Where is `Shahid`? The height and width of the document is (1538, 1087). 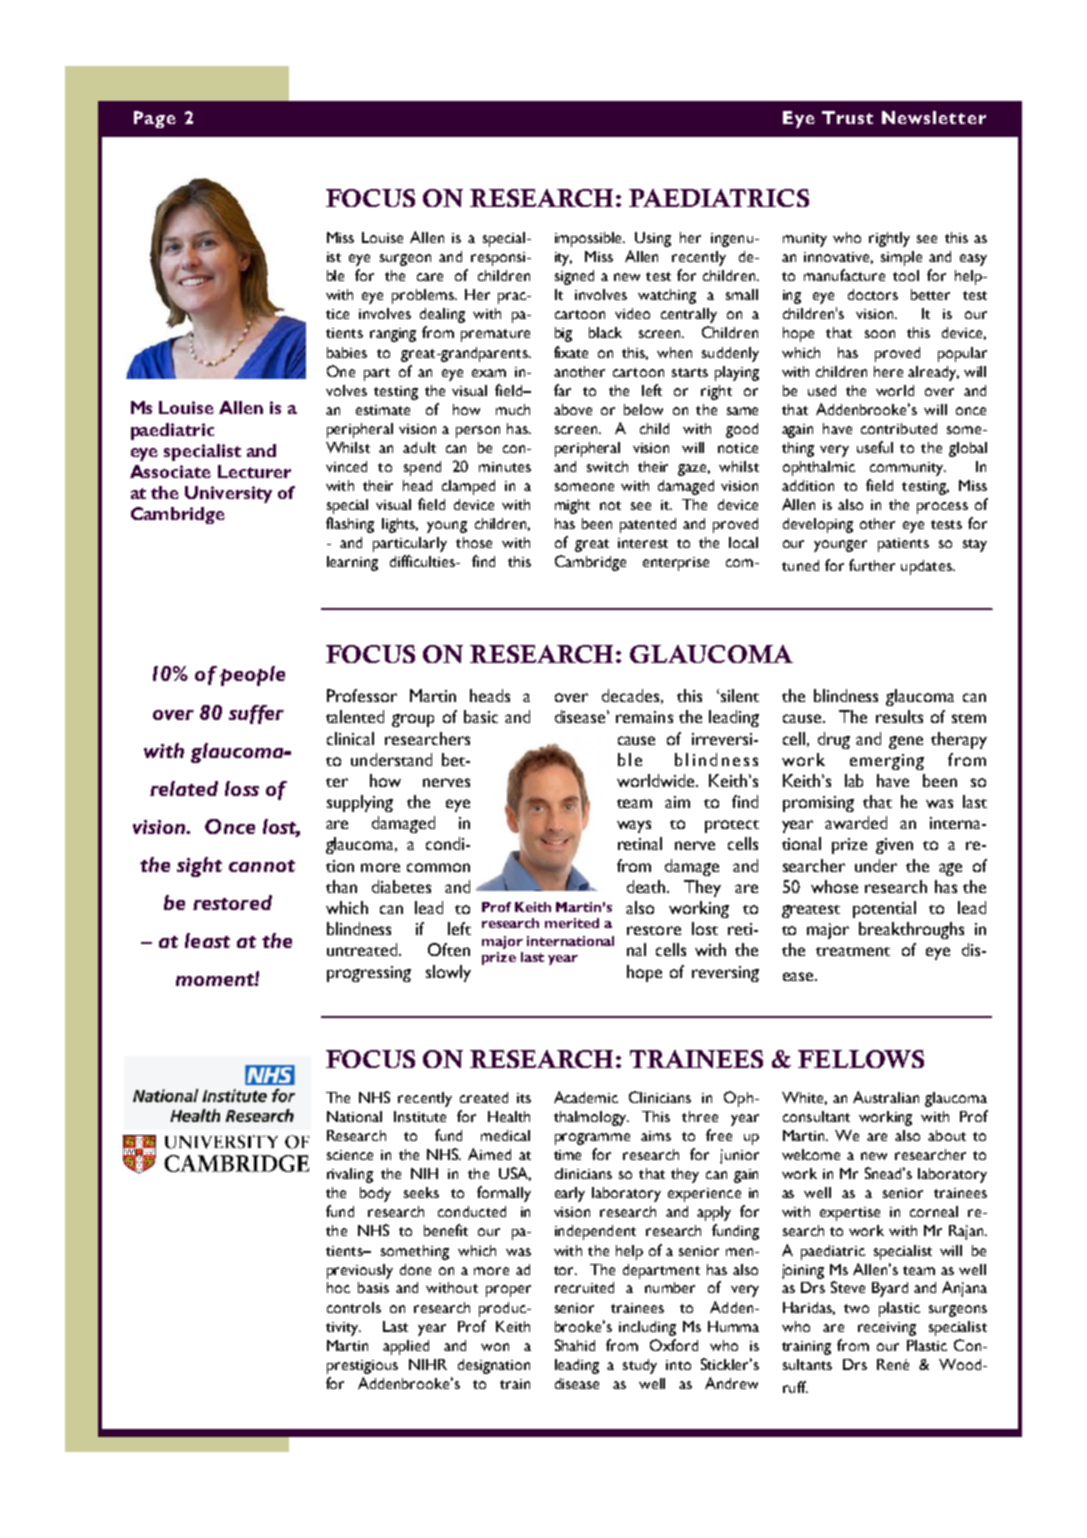 Shahid is located at coordinates (575, 1345).
